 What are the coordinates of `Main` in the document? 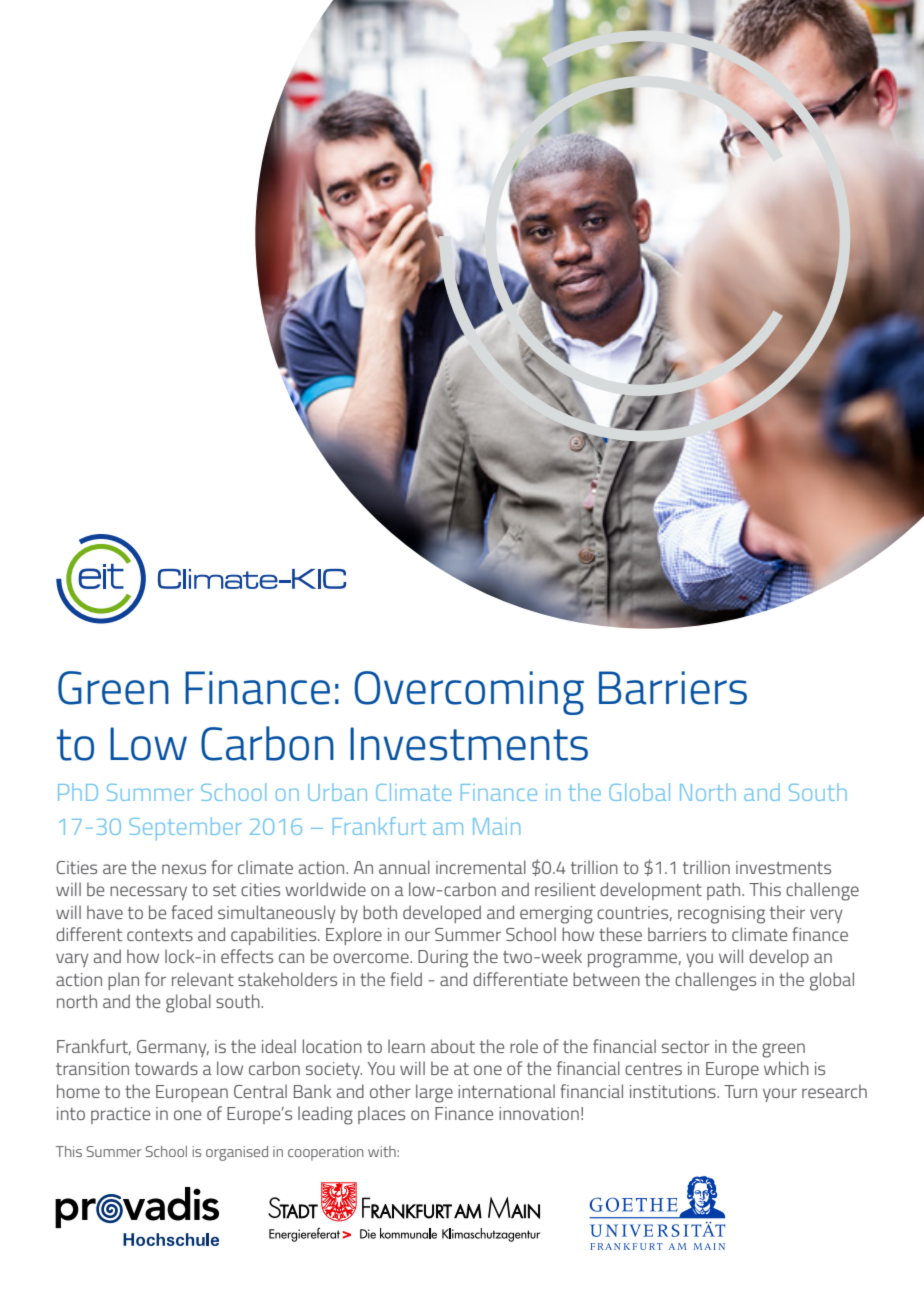 It's located at (496, 826).
